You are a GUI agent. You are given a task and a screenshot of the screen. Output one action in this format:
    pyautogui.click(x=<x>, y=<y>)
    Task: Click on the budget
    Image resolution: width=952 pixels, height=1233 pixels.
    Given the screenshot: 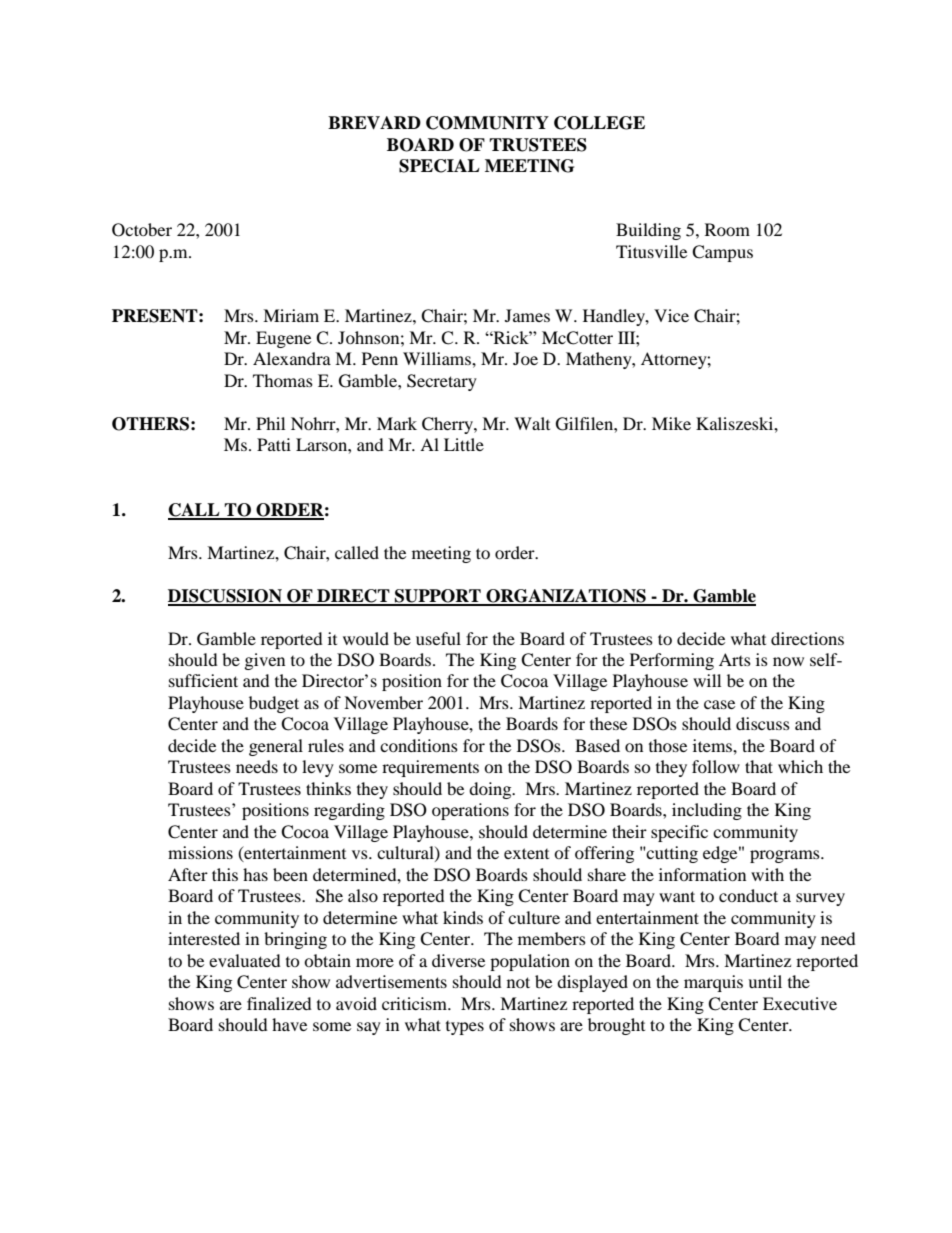 What is the action you would take?
    pyautogui.click(x=274, y=704)
